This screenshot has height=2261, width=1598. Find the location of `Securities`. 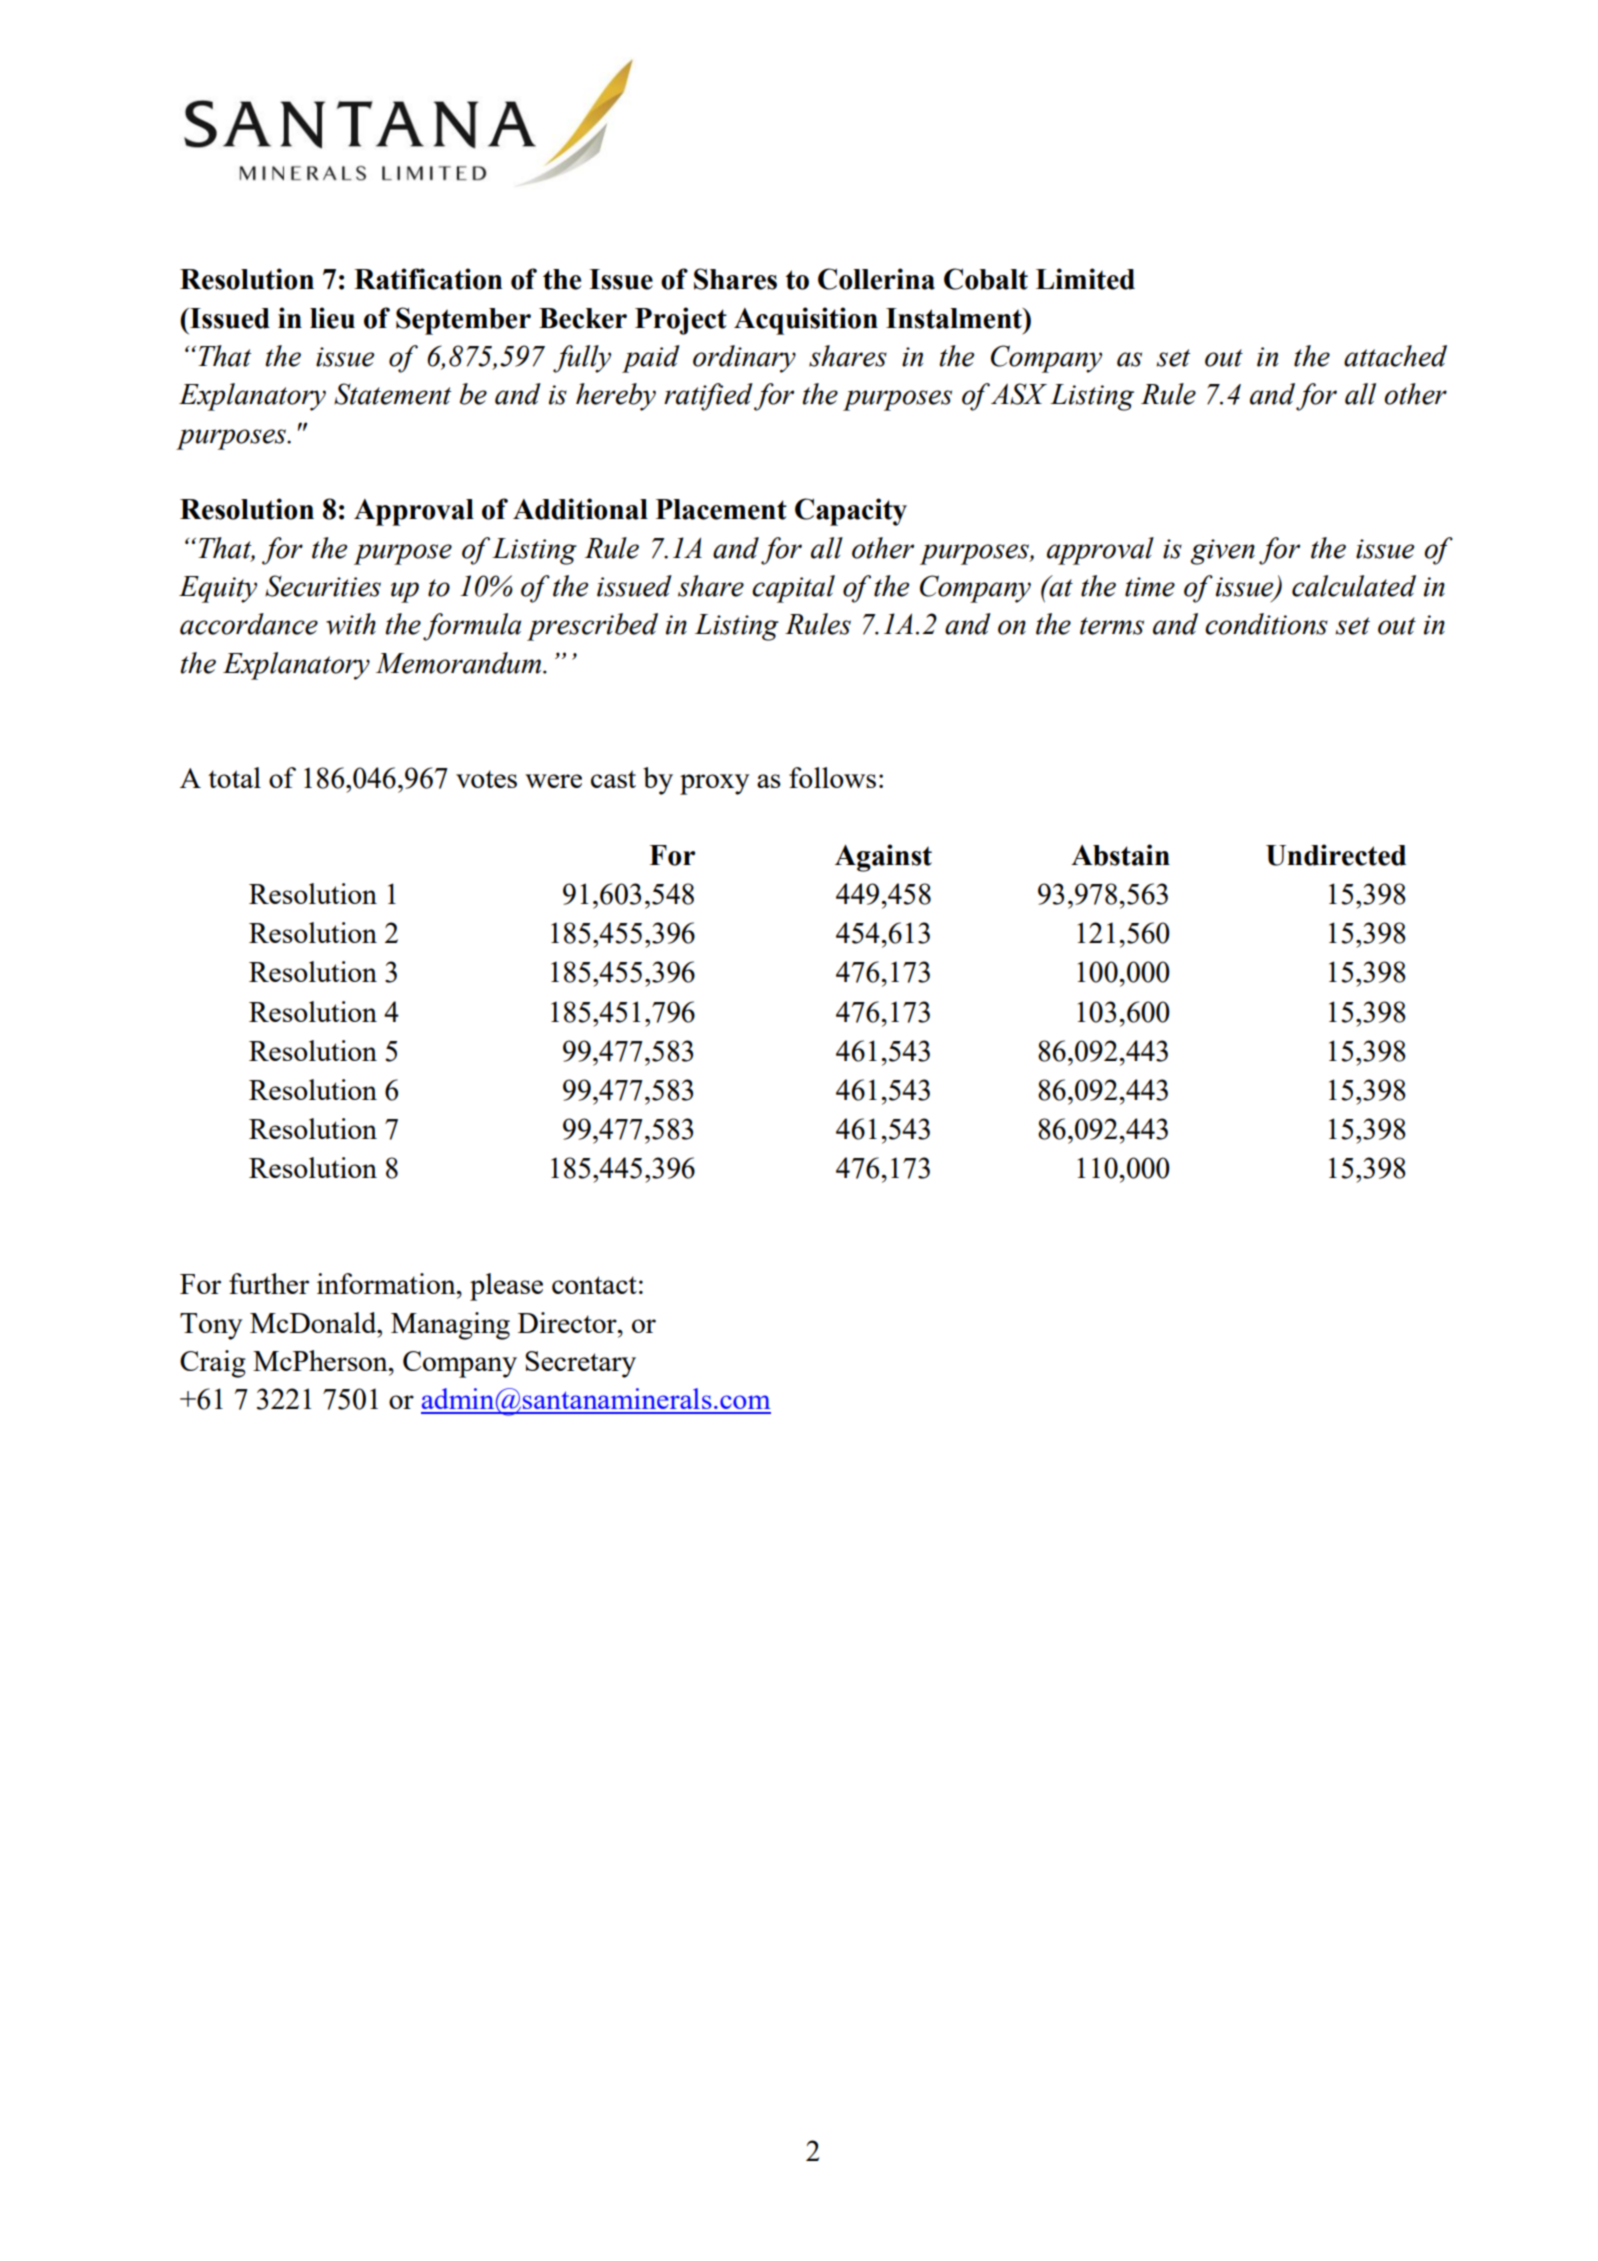

Securities is located at coordinates (323, 586).
